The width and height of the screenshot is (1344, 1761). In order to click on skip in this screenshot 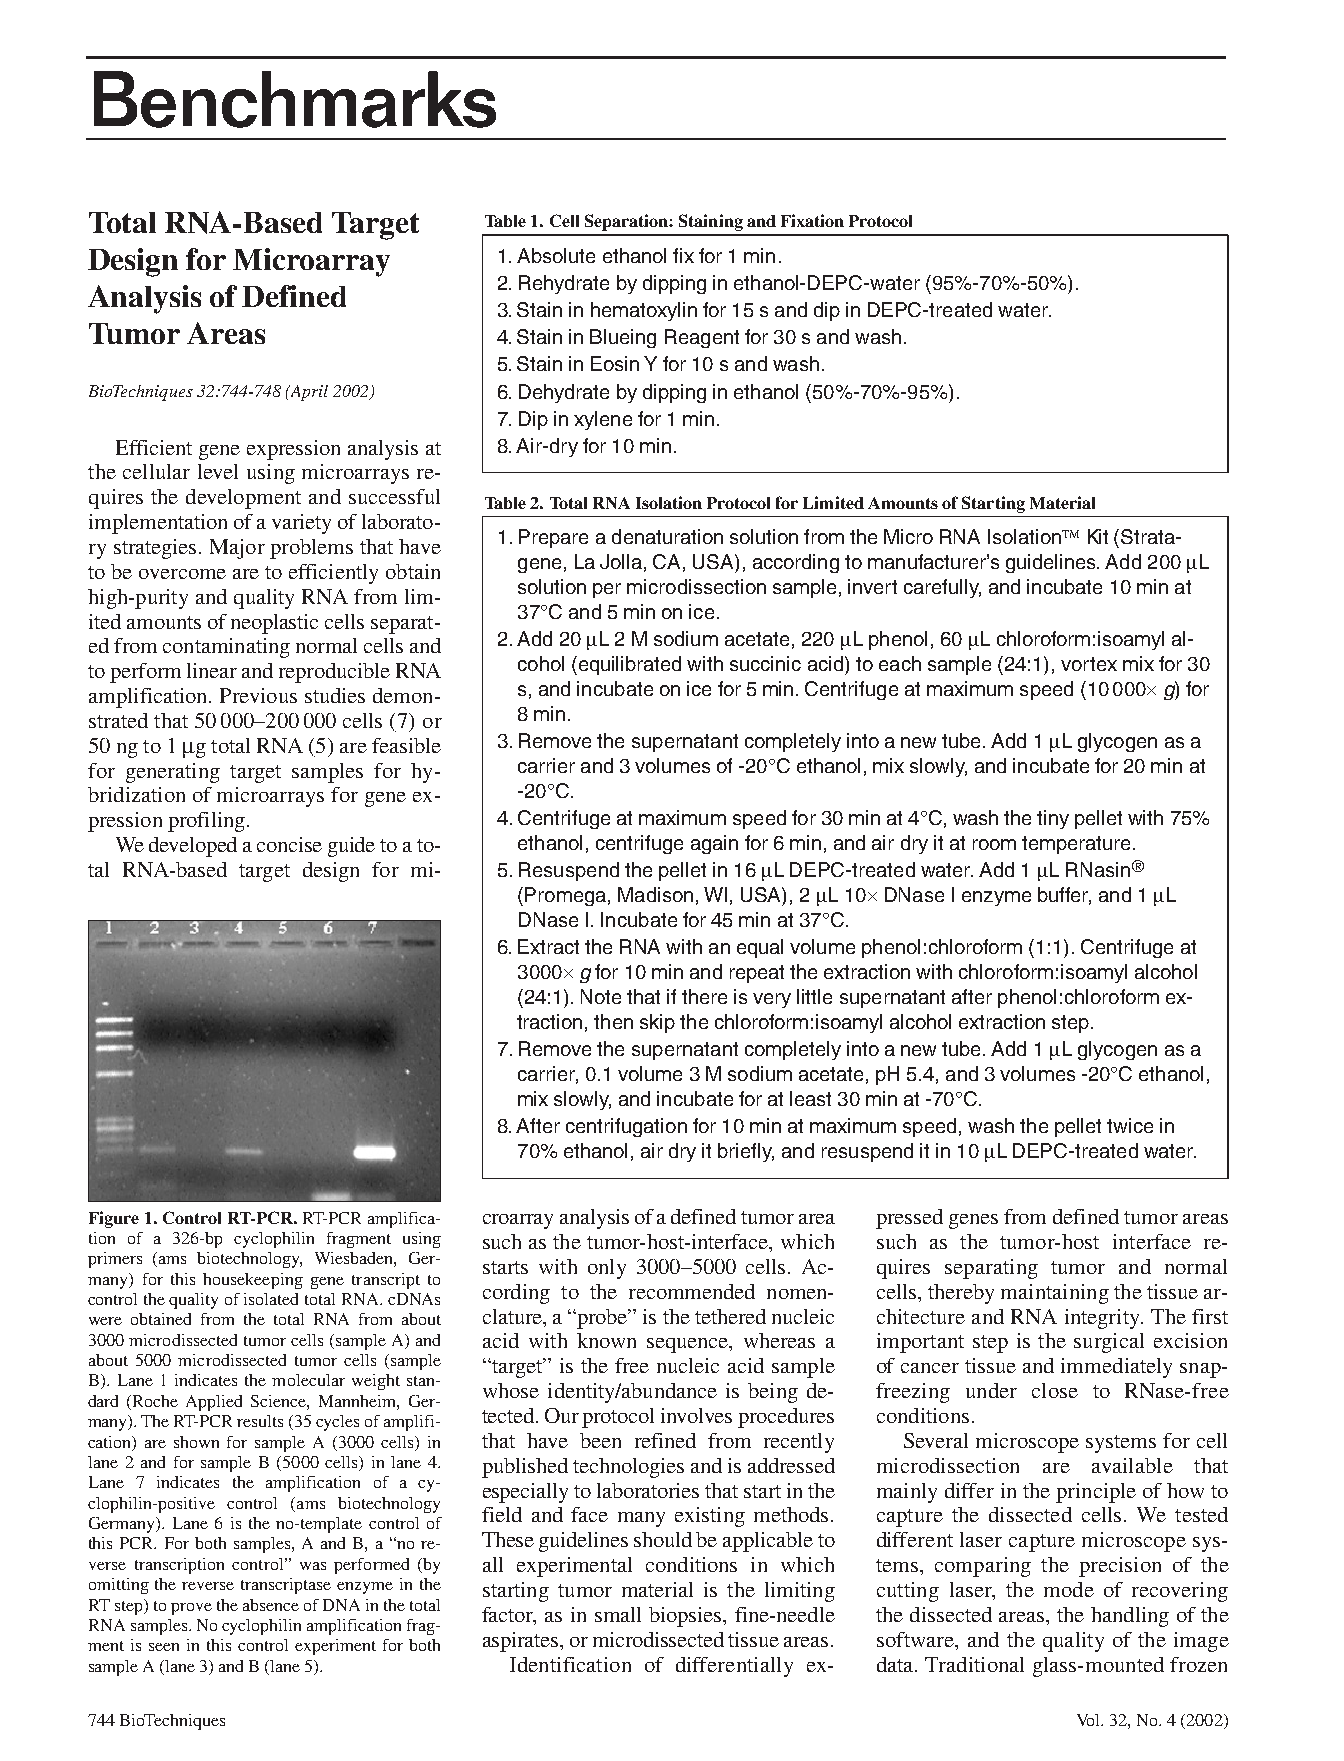, I will do `click(657, 1023)`.
